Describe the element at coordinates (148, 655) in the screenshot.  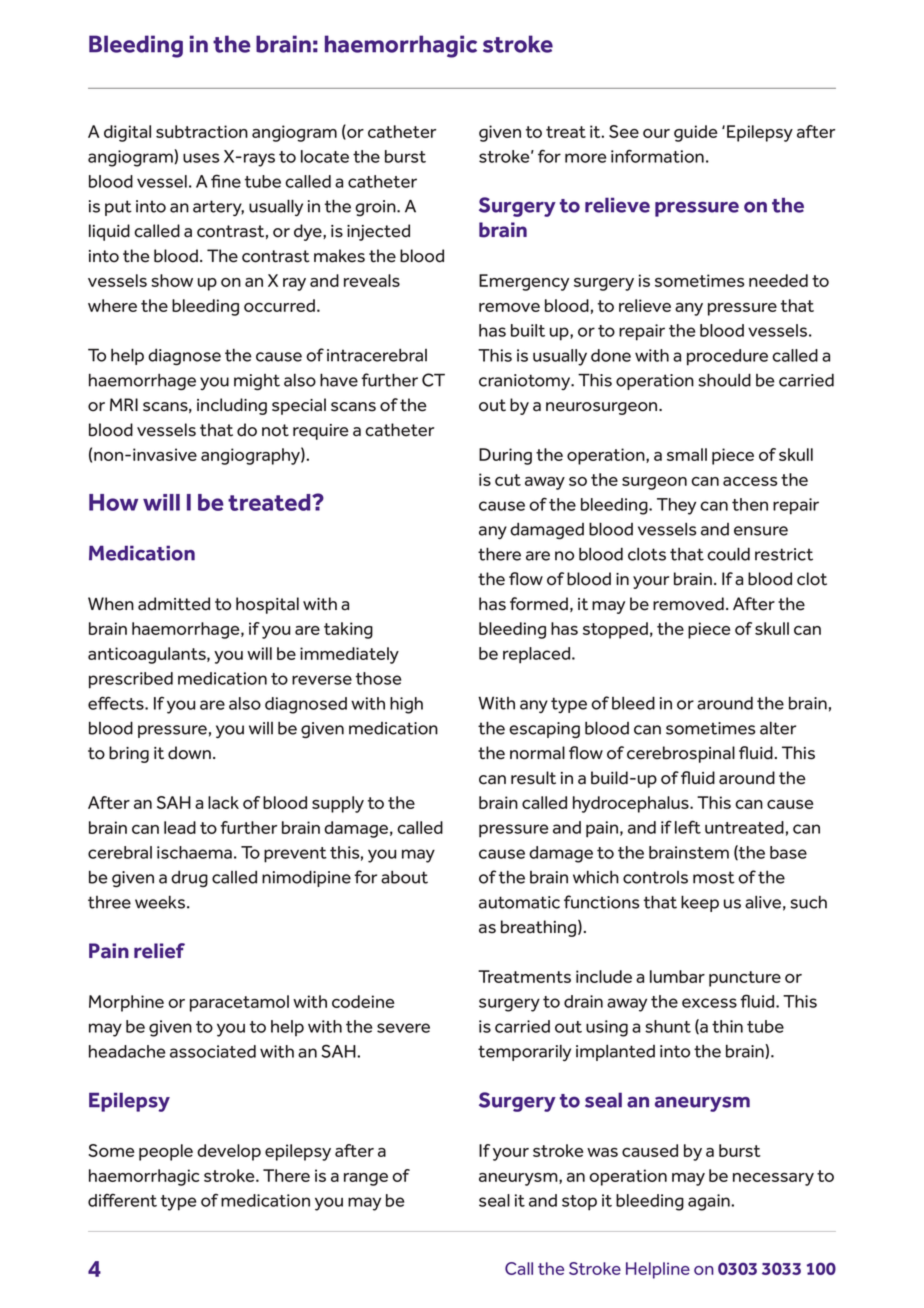
I see `anticoagulants` at that location.
